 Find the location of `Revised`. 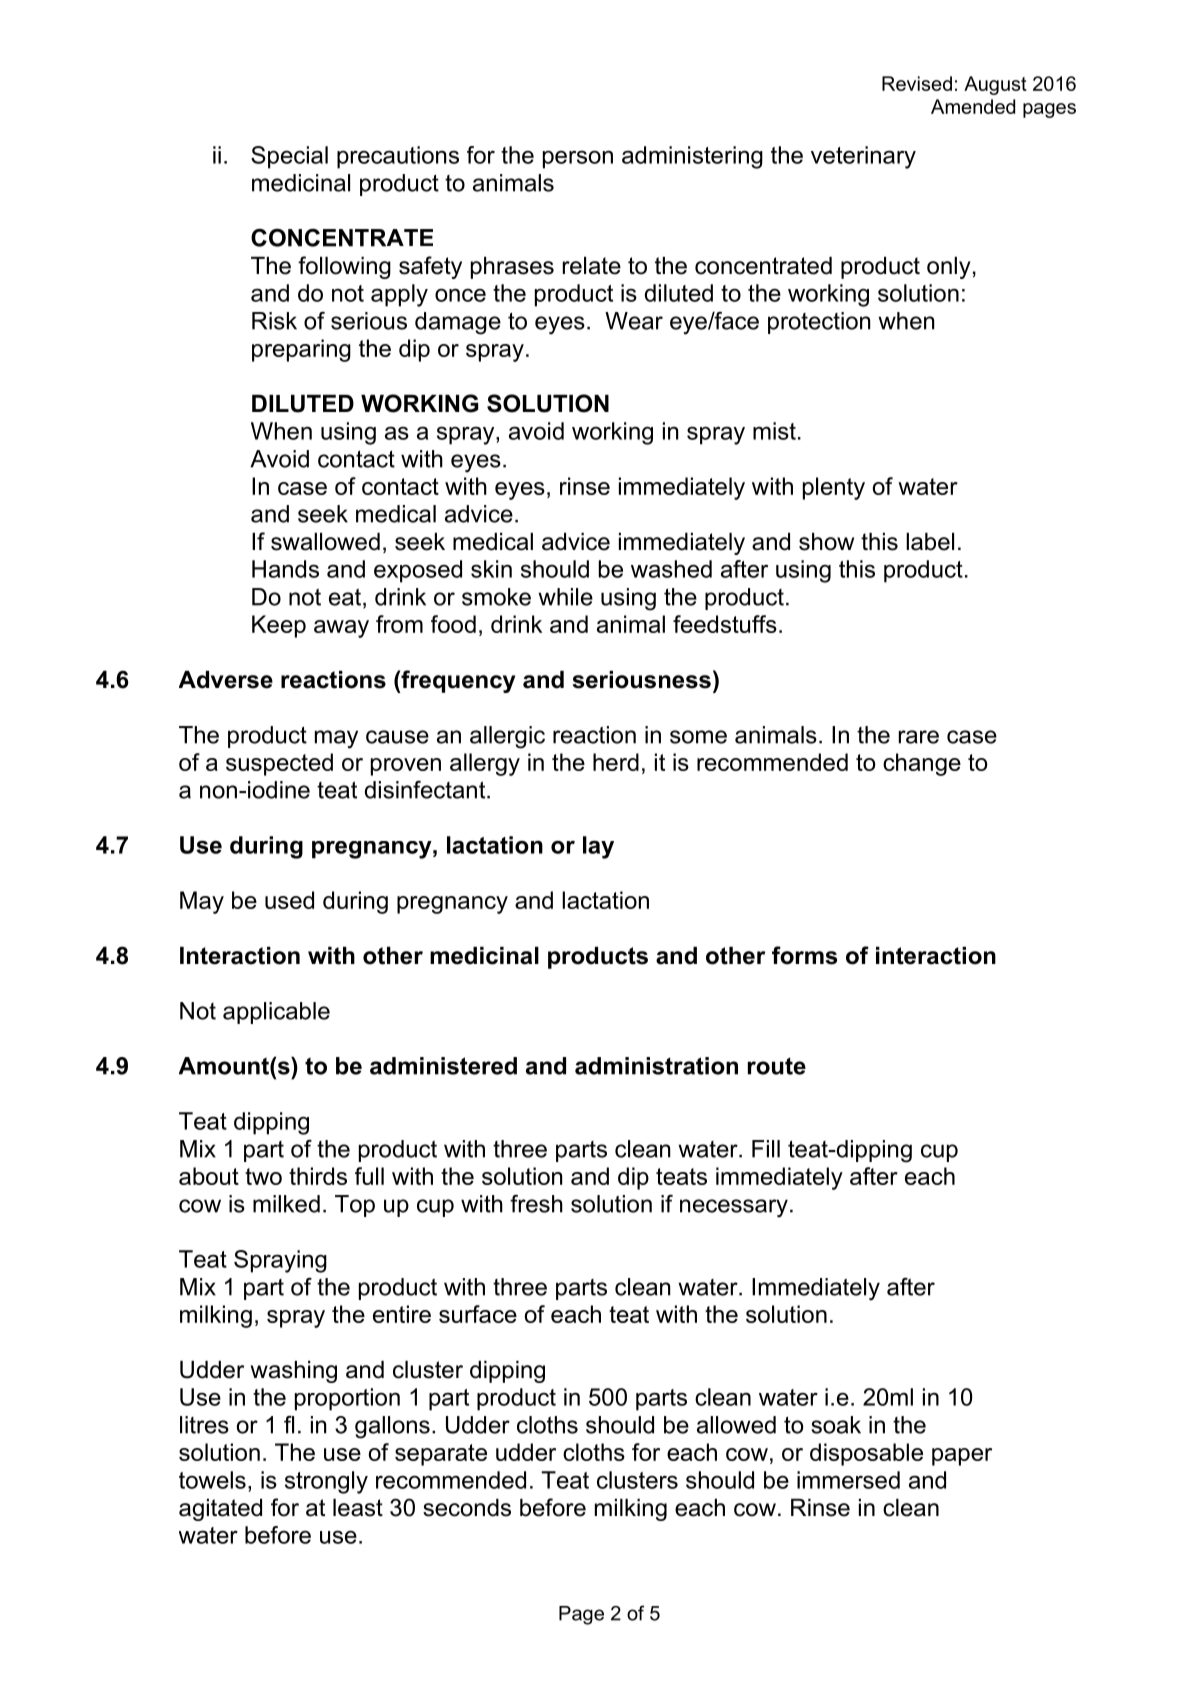

Revised is located at coordinates (917, 83).
